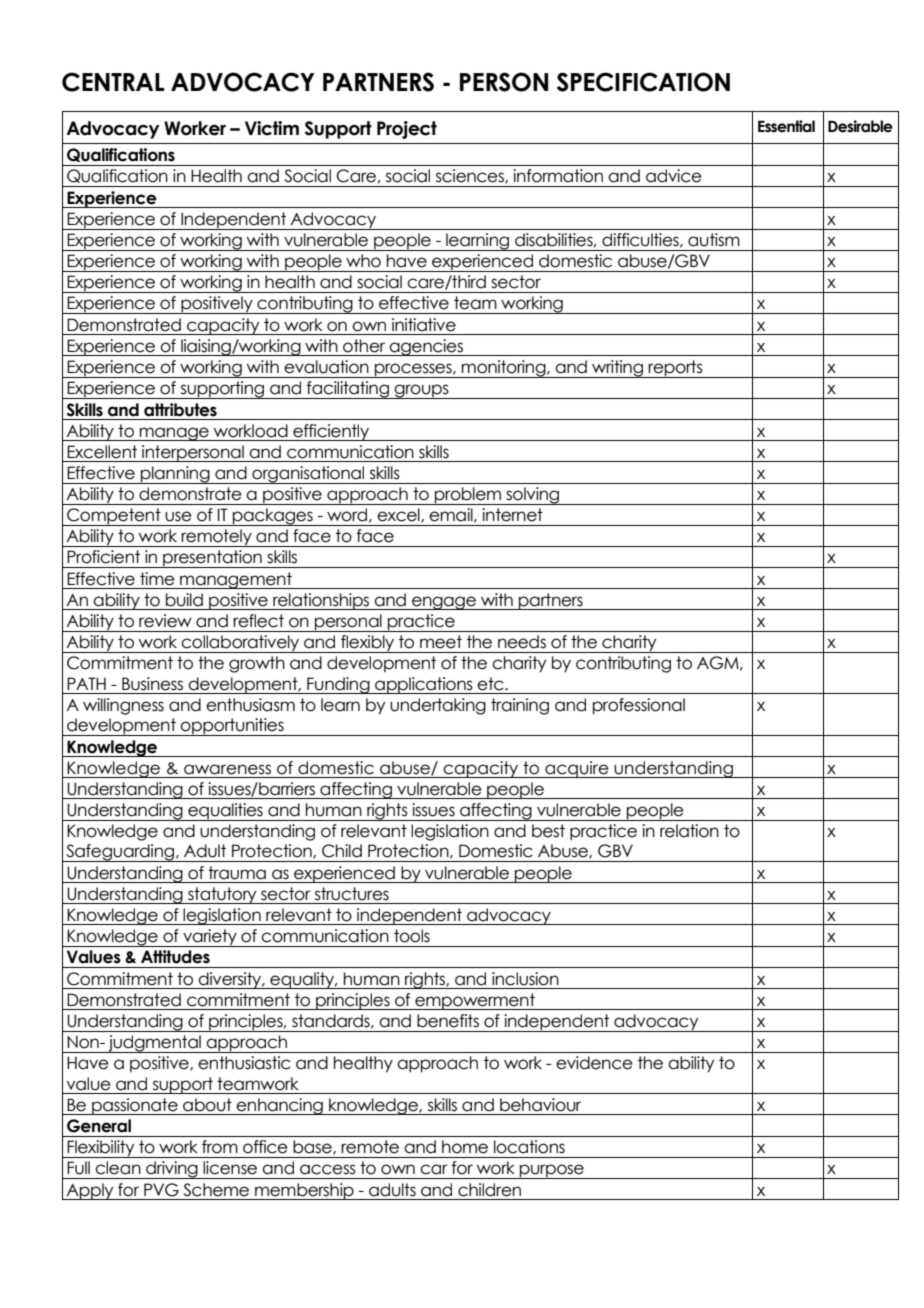 The image size is (924, 1308). I want to click on agencies, so click(426, 347).
